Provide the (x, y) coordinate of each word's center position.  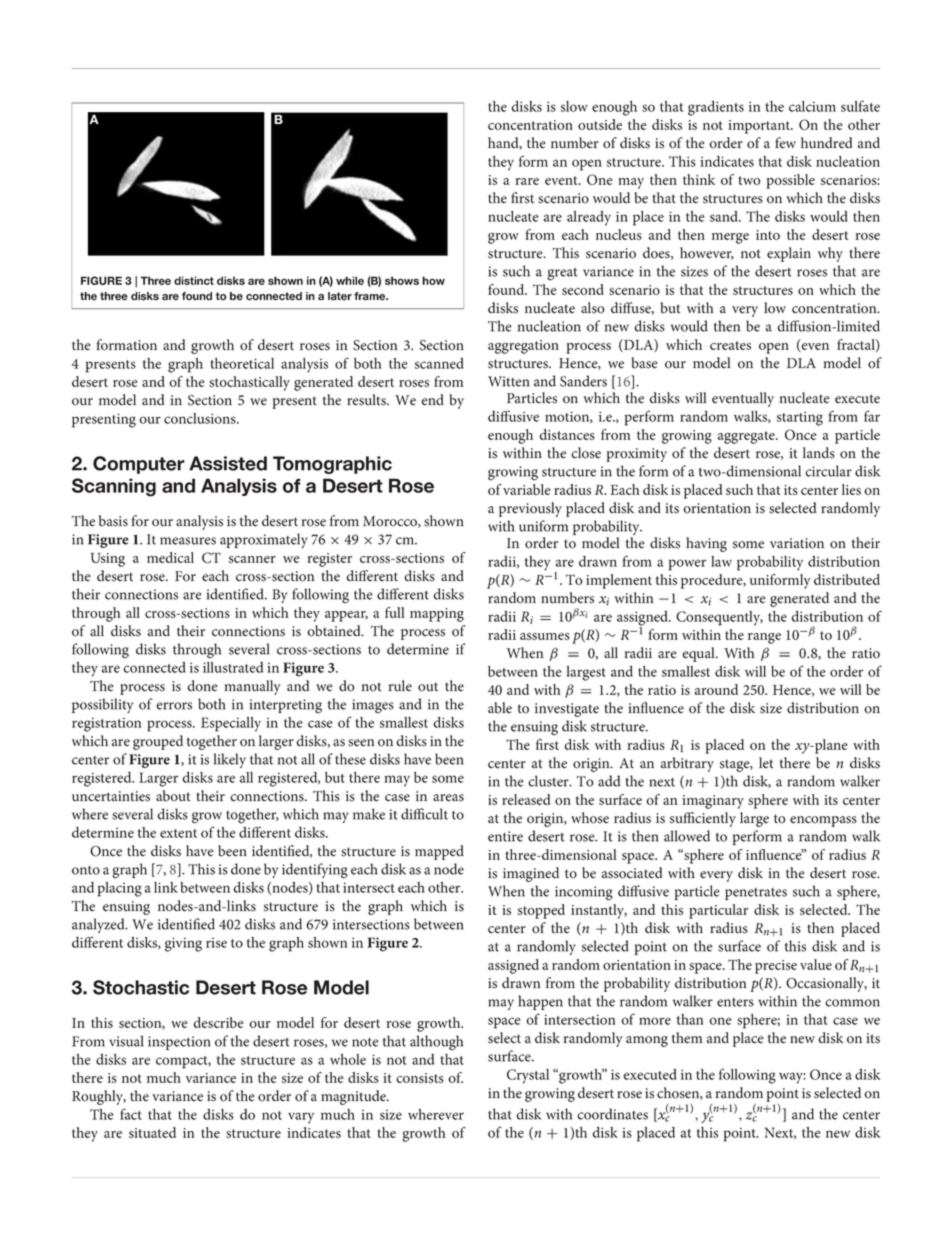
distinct (194, 280)
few (785, 143)
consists (420, 1078)
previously (530, 509)
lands (819, 453)
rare (527, 181)
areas (448, 798)
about (173, 796)
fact (131, 1114)
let (766, 763)
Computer (139, 465)
